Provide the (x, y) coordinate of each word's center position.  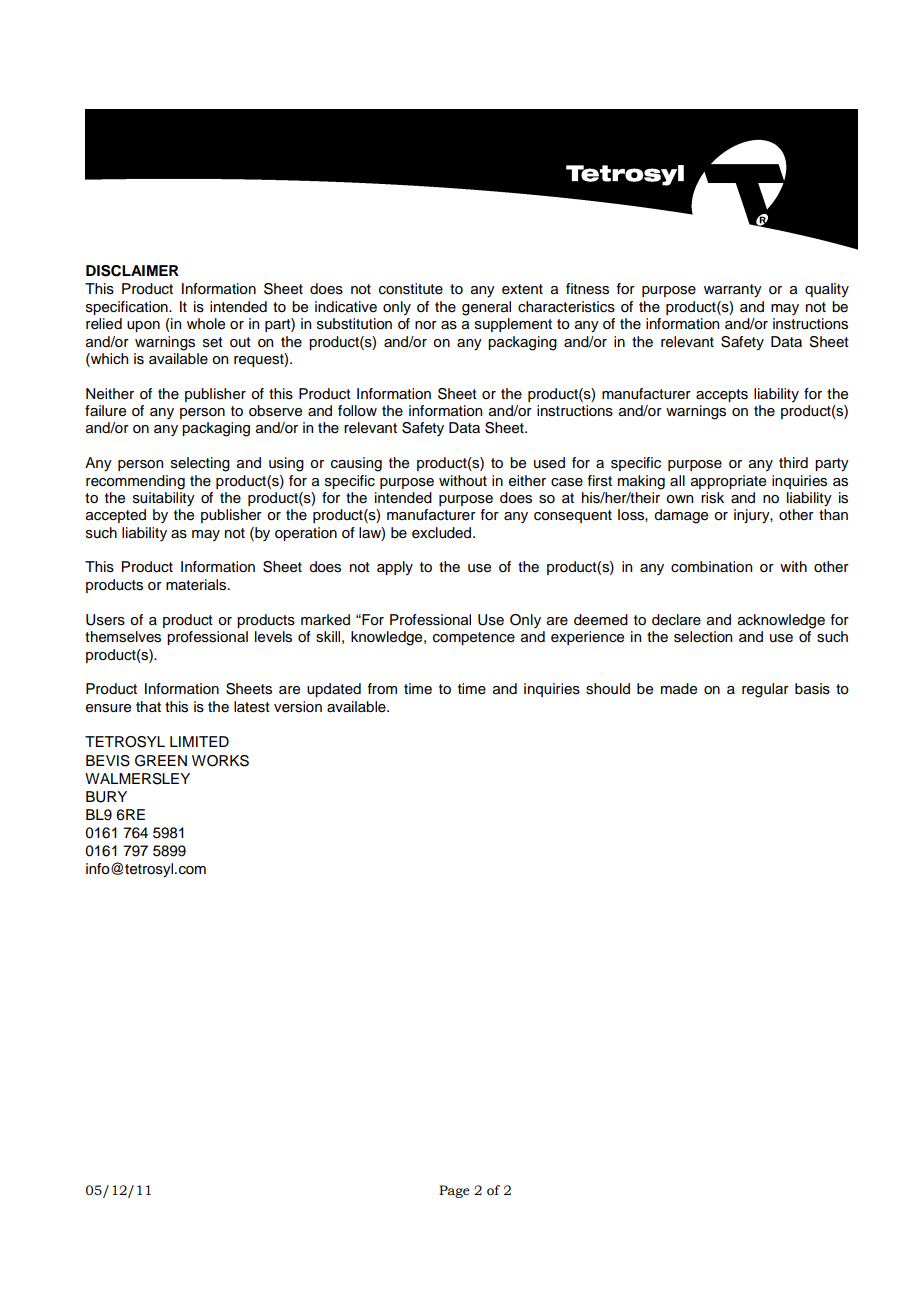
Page (454, 1191)
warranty (733, 290)
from (382, 689)
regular (765, 690)
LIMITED (199, 741)
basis (812, 689)
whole (206, 324)
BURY (106, 797)
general (486, 308)
